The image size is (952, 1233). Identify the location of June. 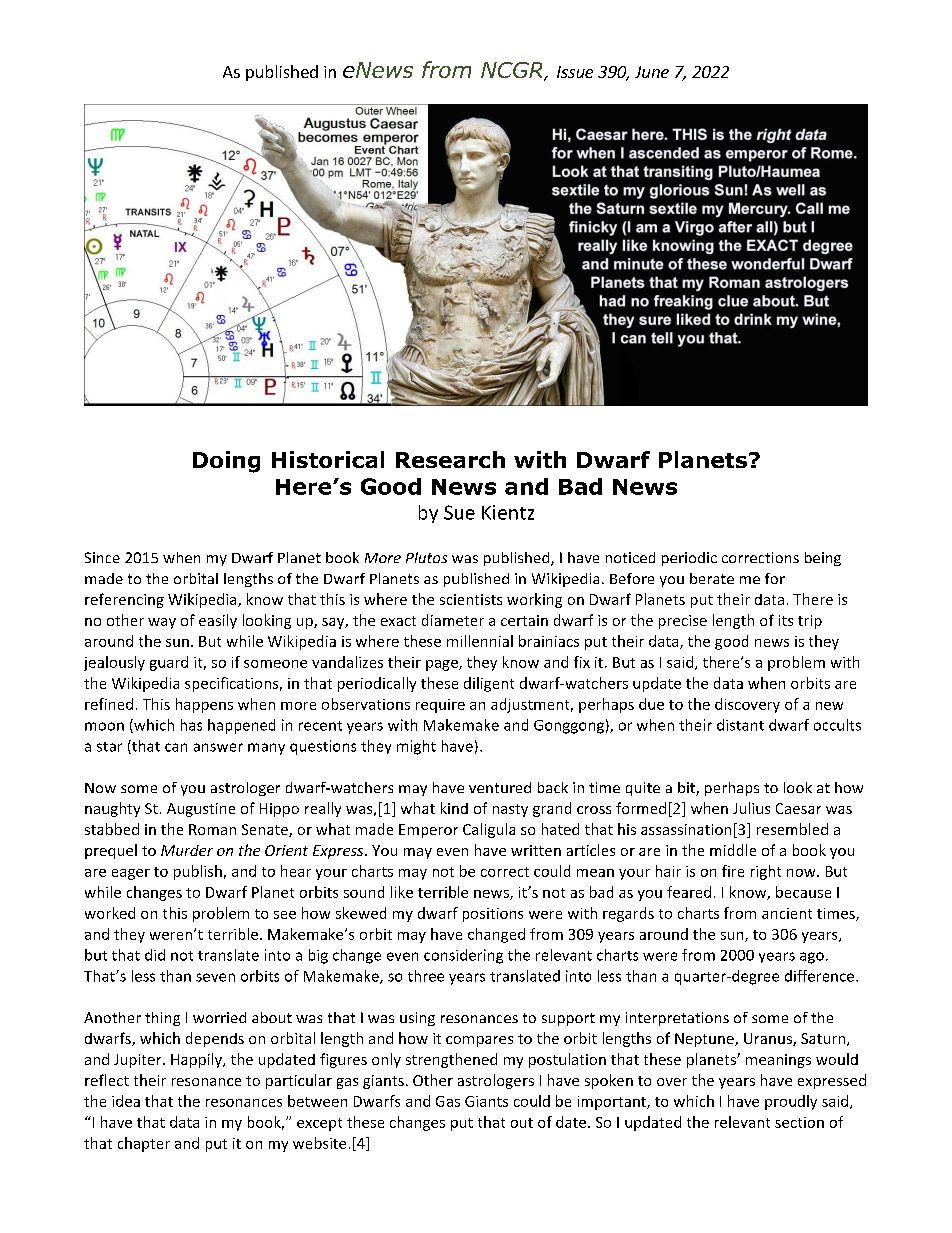
(652, 72).
